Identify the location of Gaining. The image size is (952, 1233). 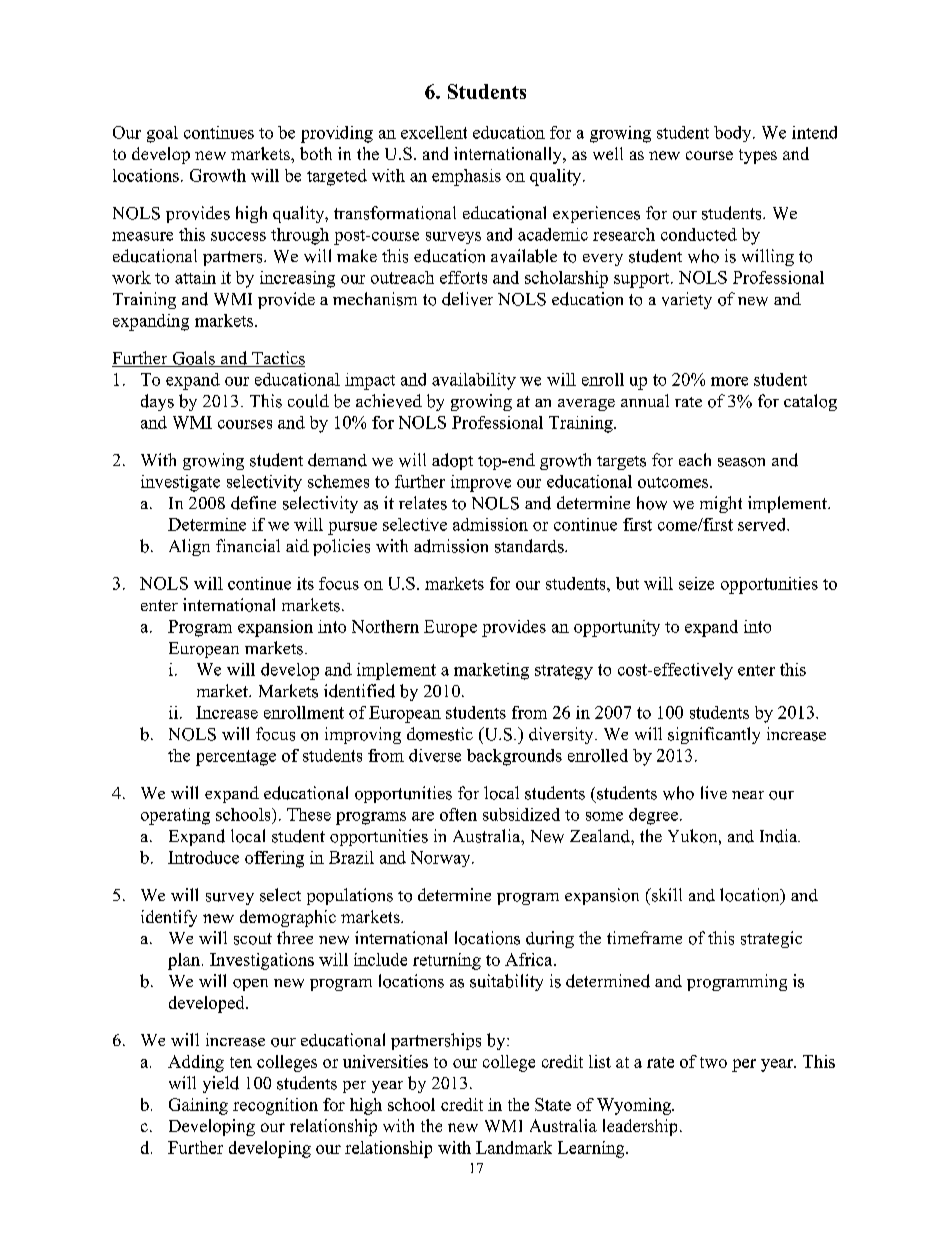
(198, 1106).
